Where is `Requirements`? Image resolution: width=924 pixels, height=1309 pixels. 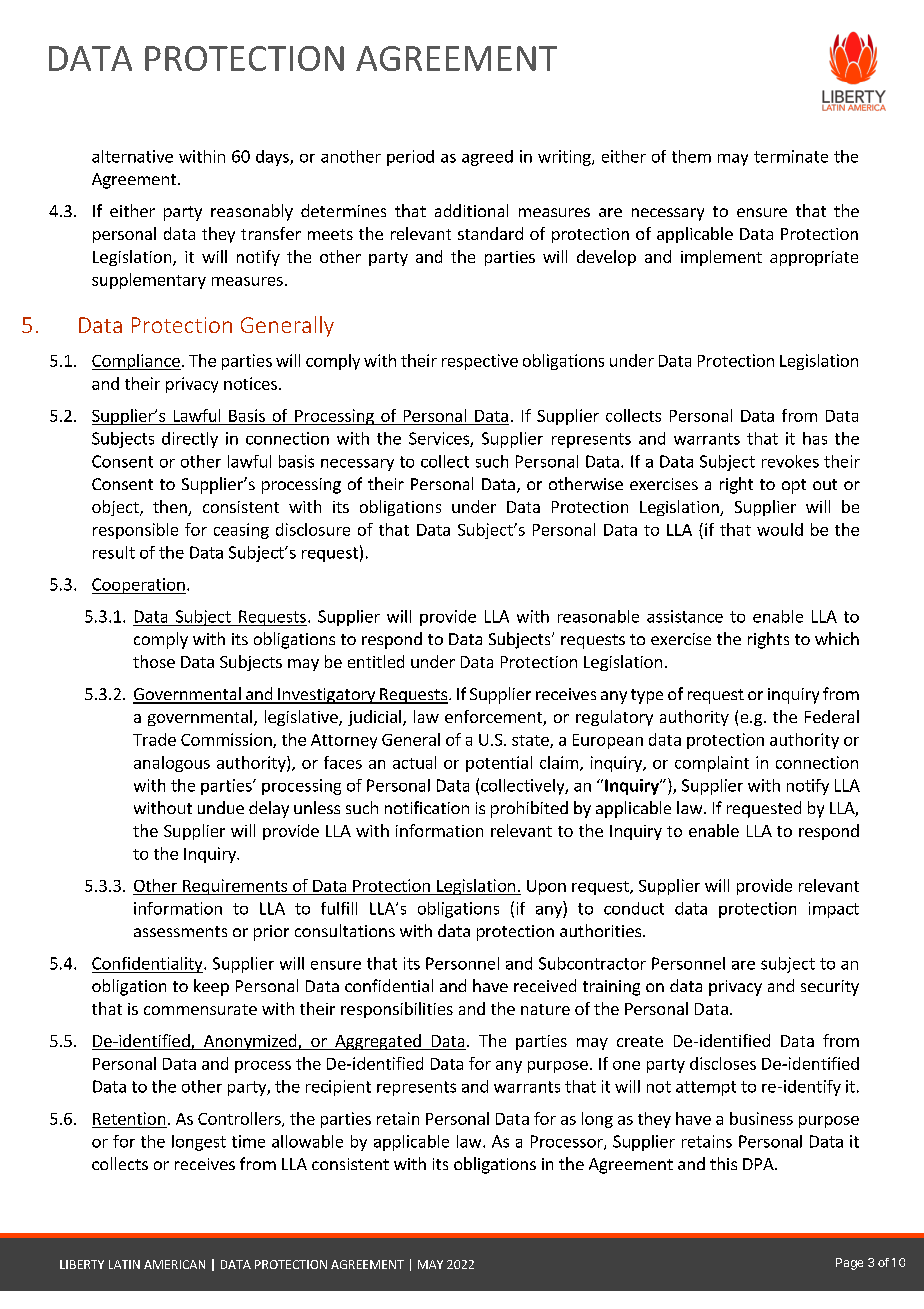
Requirements is located at coordinates (235, 887).
